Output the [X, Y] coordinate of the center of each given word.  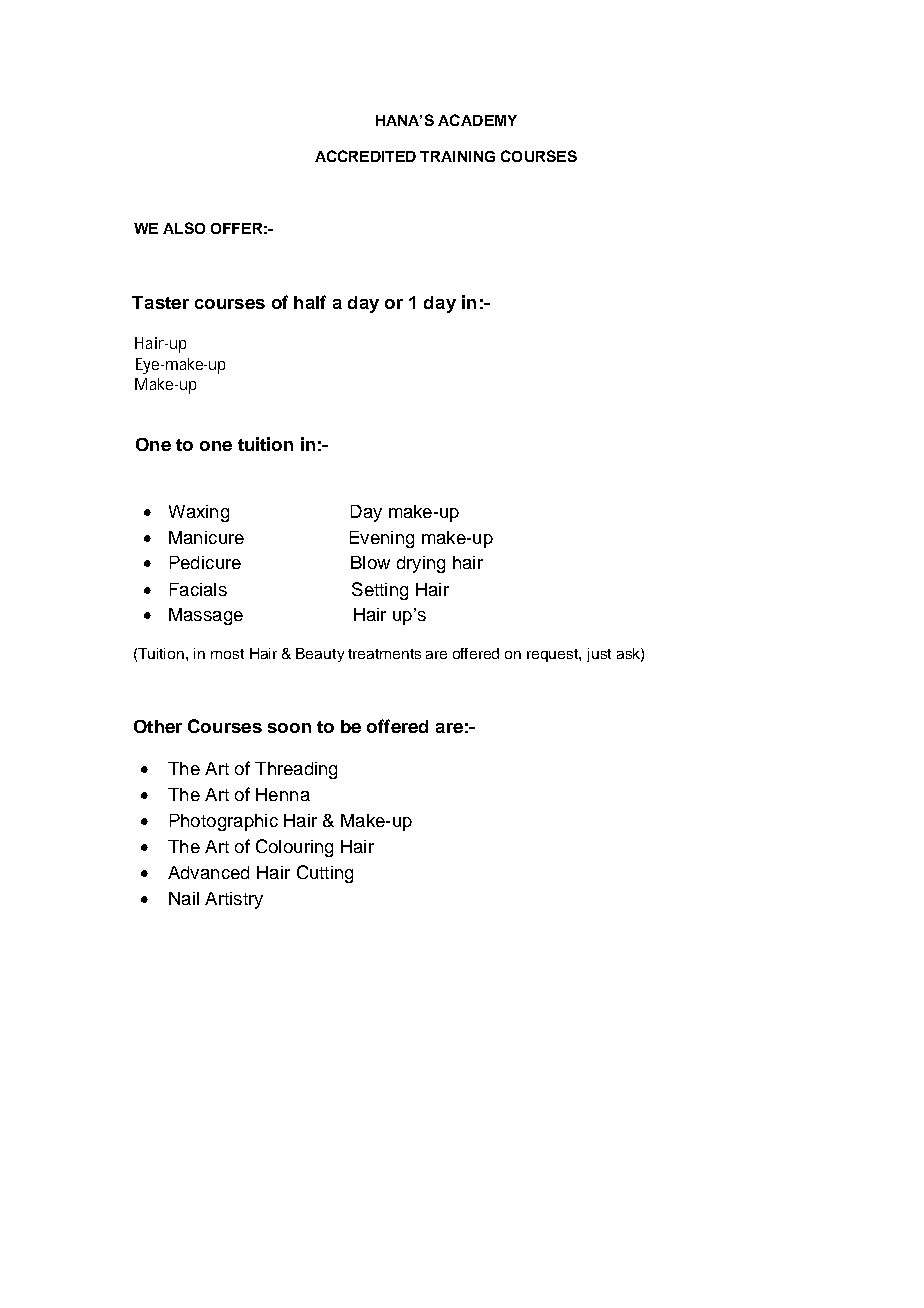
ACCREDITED [365, 156]
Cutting [325, 874]
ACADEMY [477, 120]
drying [421, 564]
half [310, 302]
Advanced [208, 872]
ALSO [184, 228]
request [553, 655]
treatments [384, 654]
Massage [206, 616]
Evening [382, 539]
